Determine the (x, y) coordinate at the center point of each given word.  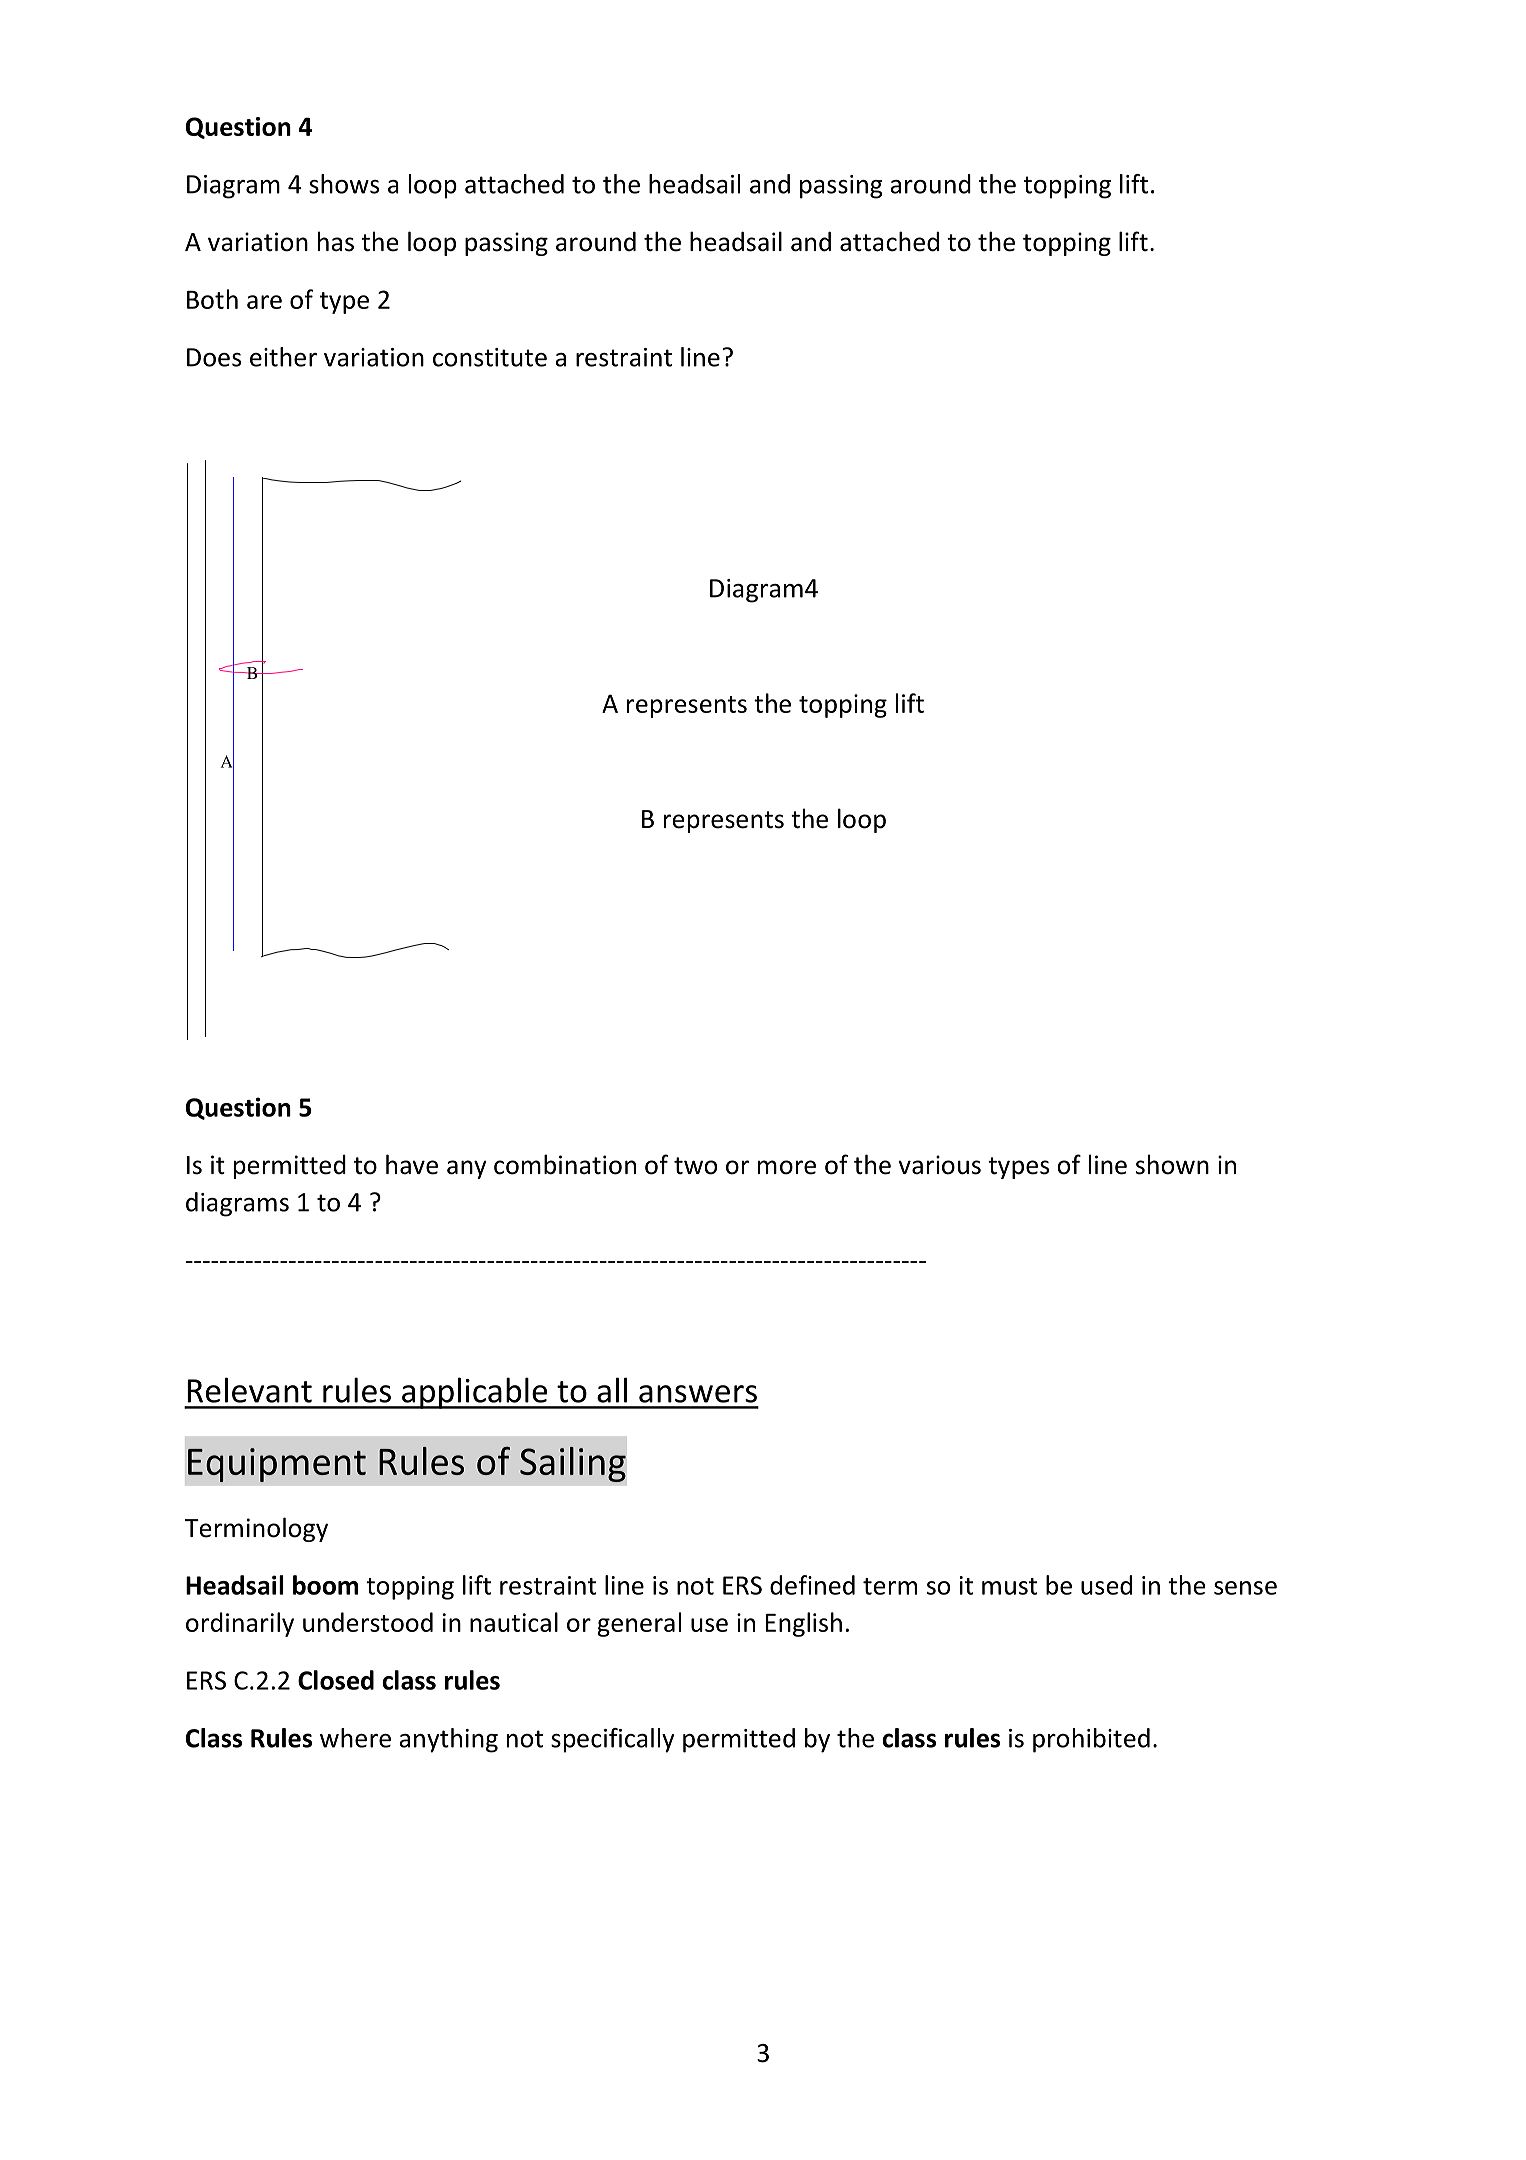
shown (1172, 1164)
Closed (336, 1680)
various (939, 1165)
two (695, 1166)
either (283, 357)
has (336, 241)
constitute (490, 357)
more (787, 1167)
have (412, 1164)
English (804, 1624)
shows (344, 184)
